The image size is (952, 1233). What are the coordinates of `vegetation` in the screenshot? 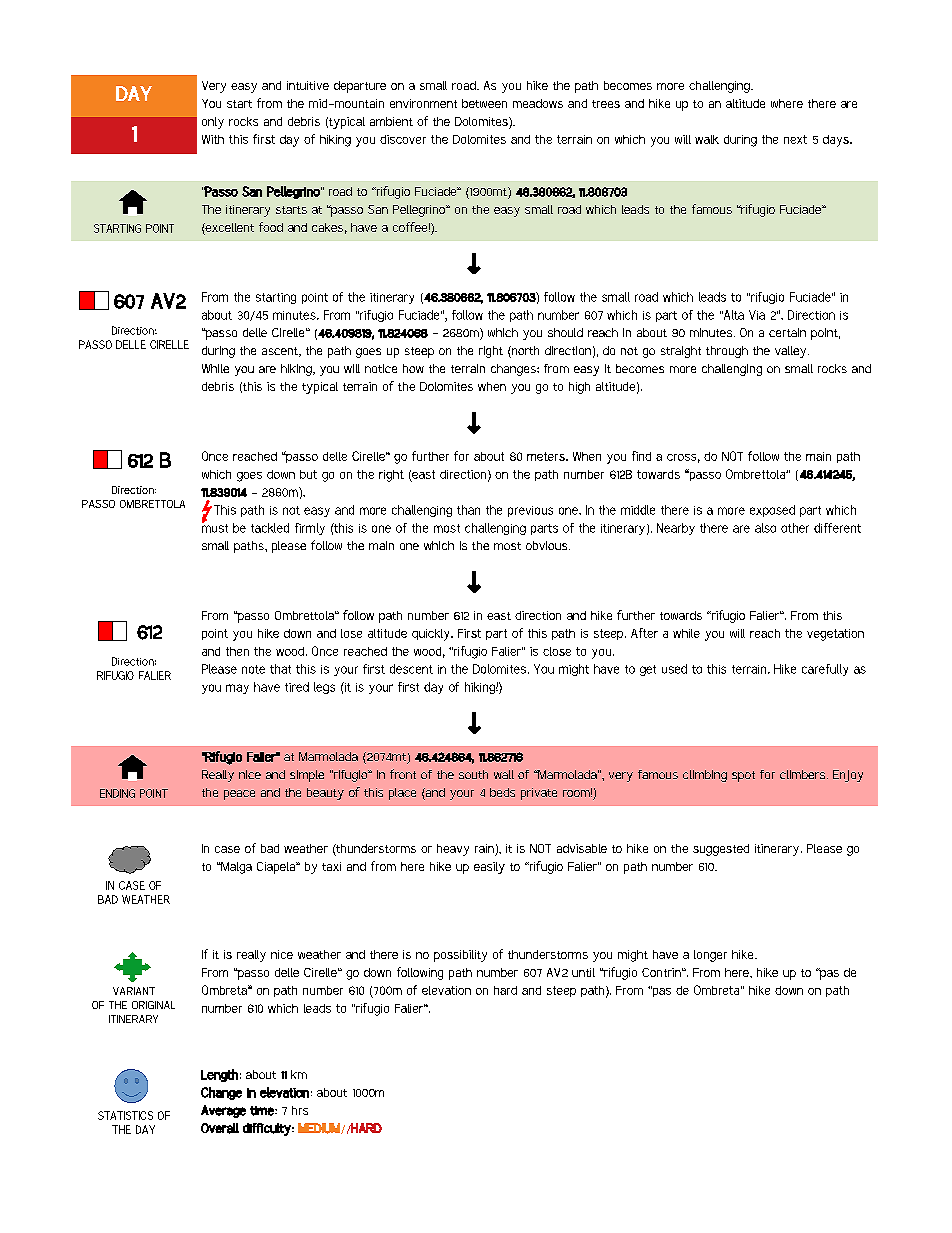 It's located at (835, 635).
